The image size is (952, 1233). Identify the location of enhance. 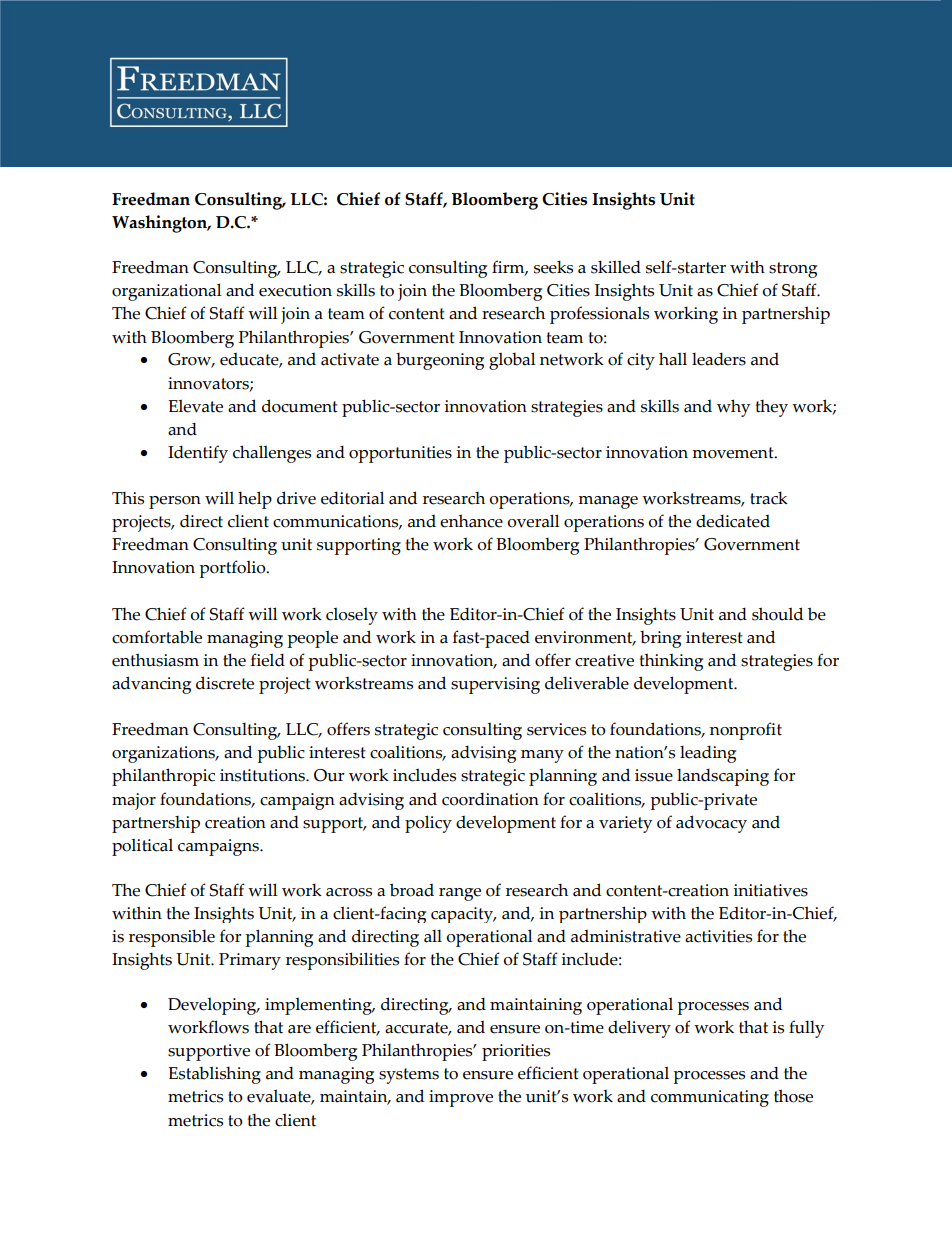
(471, 521).
